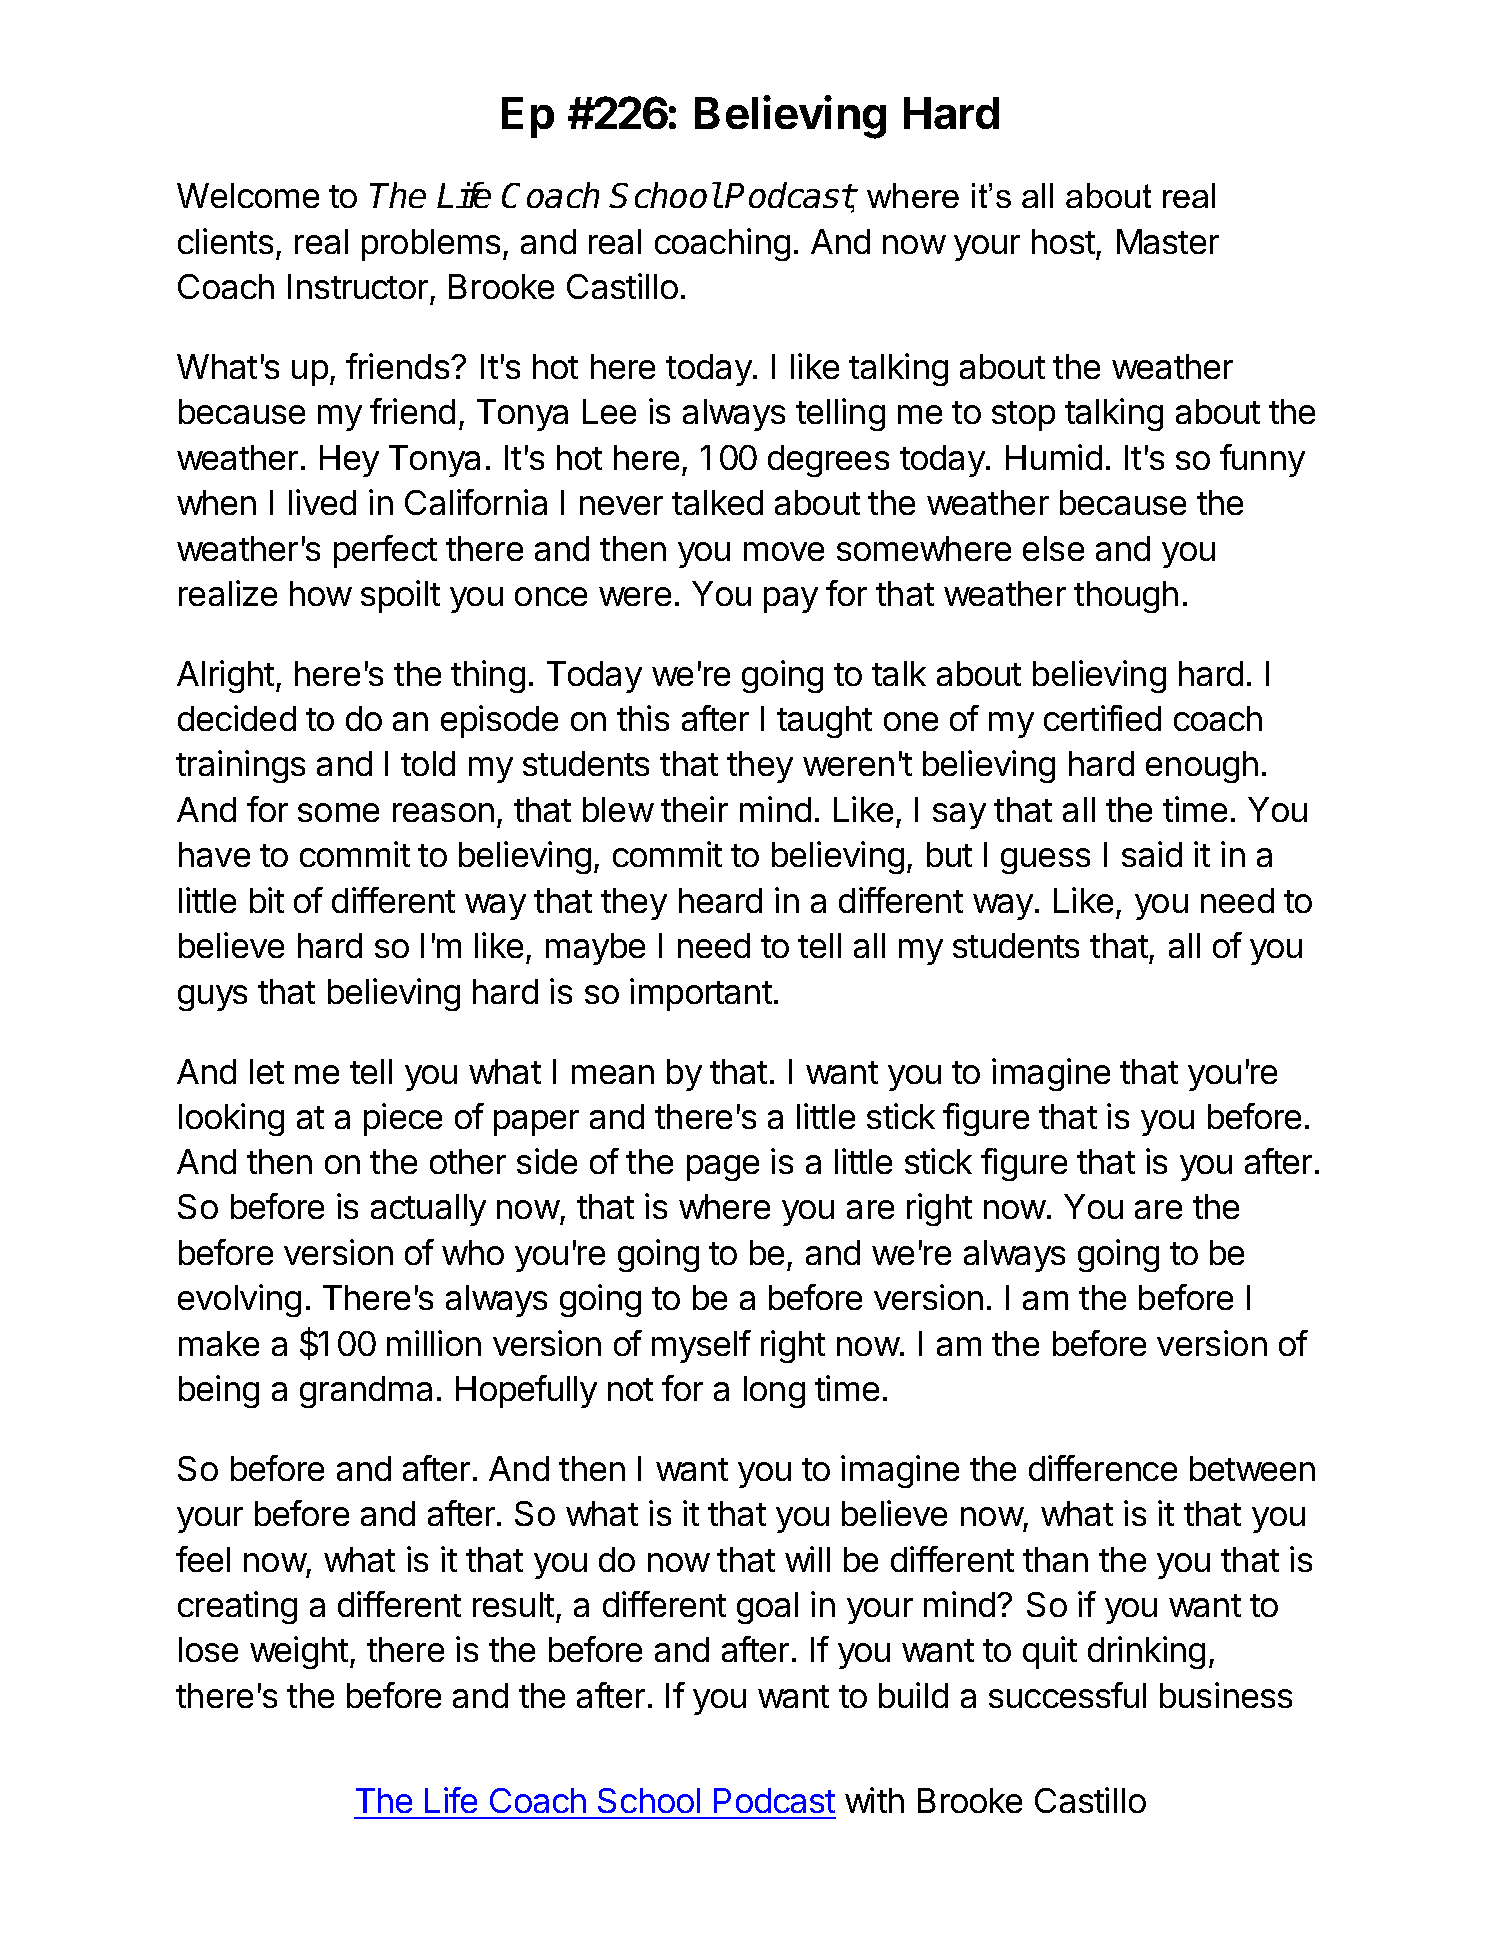 The image size is (1501, 1942). I want to click on weight, so click(299, 1652).
